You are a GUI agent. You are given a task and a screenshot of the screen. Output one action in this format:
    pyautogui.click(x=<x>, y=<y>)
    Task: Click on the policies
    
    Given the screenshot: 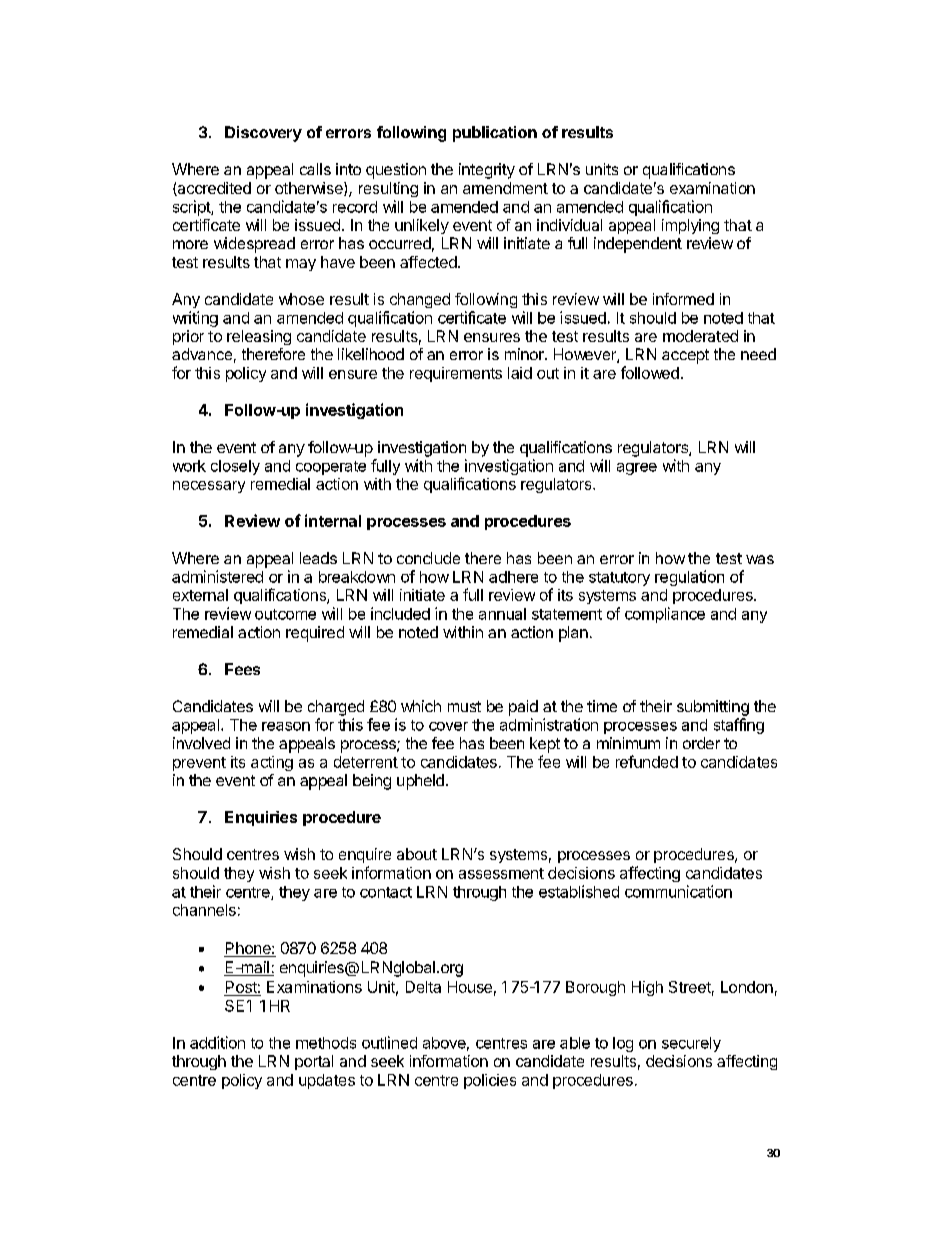 What is the action you would take?
    pyautogui.click(x=490, y=1081)
